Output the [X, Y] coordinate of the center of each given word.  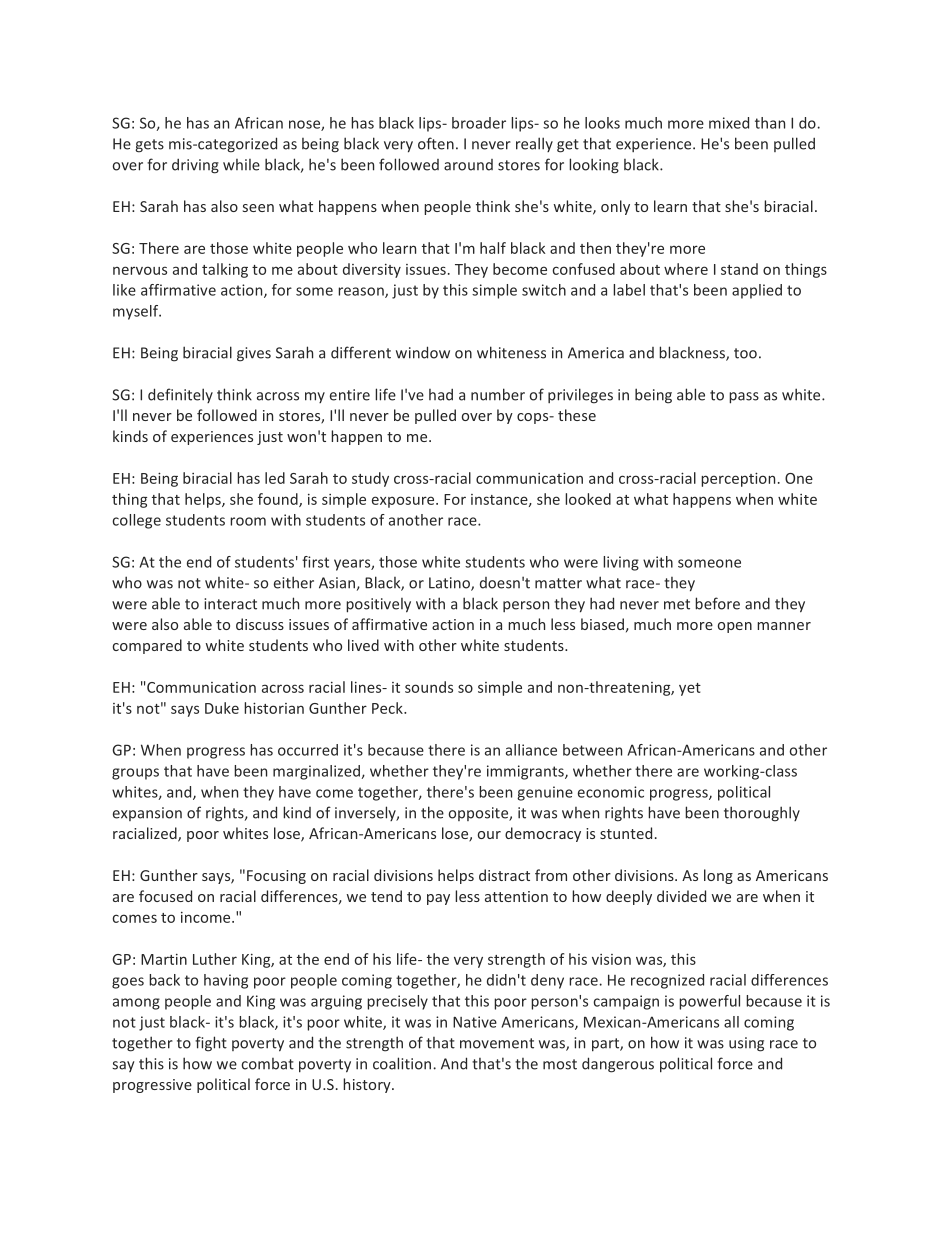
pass [744, 398]
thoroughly [762, 814]
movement [497, 1043]
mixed [729, 123]
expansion [147, 814]
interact [230, 604]
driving [195, 166]
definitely [180, 395]
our [489, 835]
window [423, 352]
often [436, 143]
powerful [709, 1002]
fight [211, 1044]
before [717, 603]
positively [378, 605]
